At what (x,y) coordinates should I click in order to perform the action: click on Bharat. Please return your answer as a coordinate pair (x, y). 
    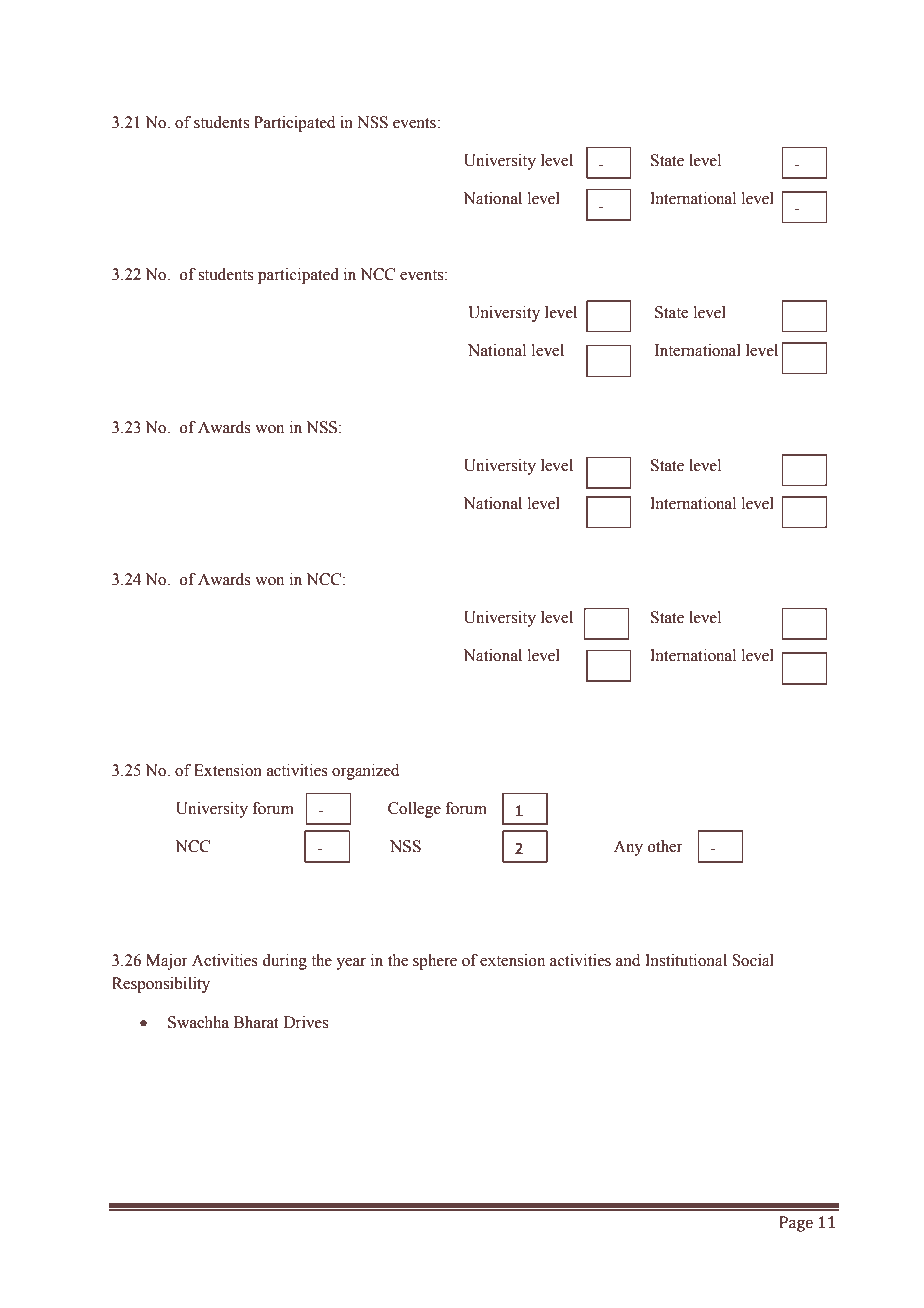
    Looking at the image, I should click on (256, 1022).
